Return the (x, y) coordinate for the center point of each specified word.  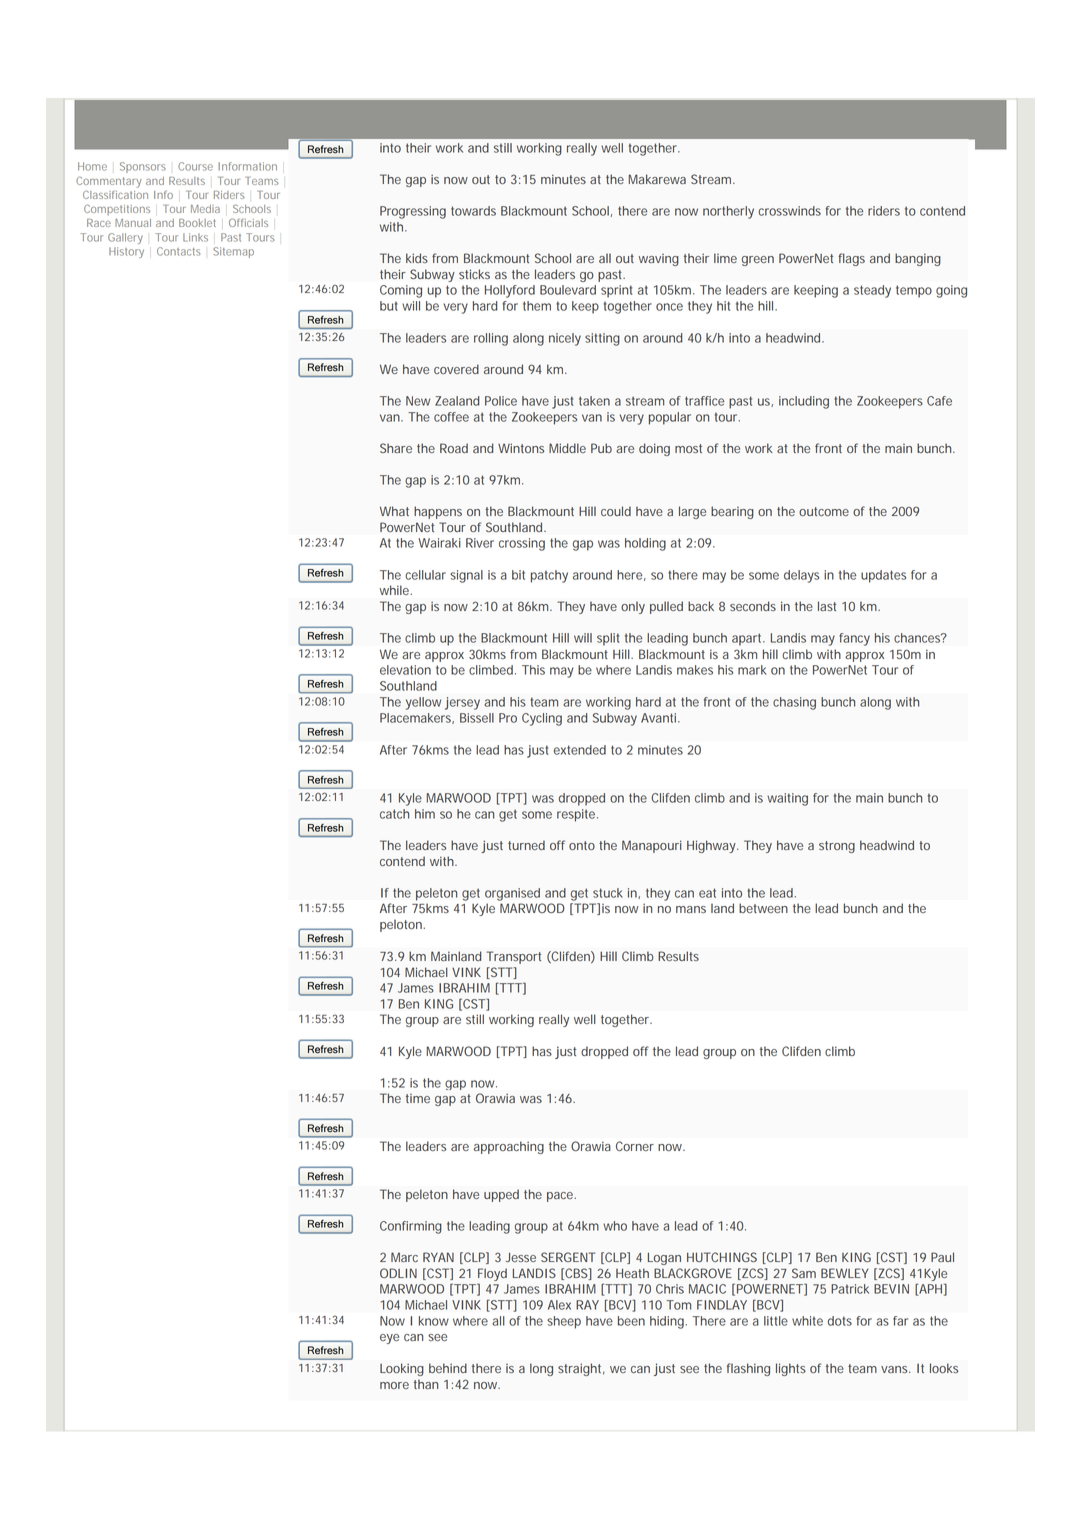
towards (473, 211)
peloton (402, 925)
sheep (564, 1322)
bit (518, 575)
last (827, 606)
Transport (513, 957)
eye (389, 1339)
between (763, 908)
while (395, 590)
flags (851, 259)
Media (205, 209)
